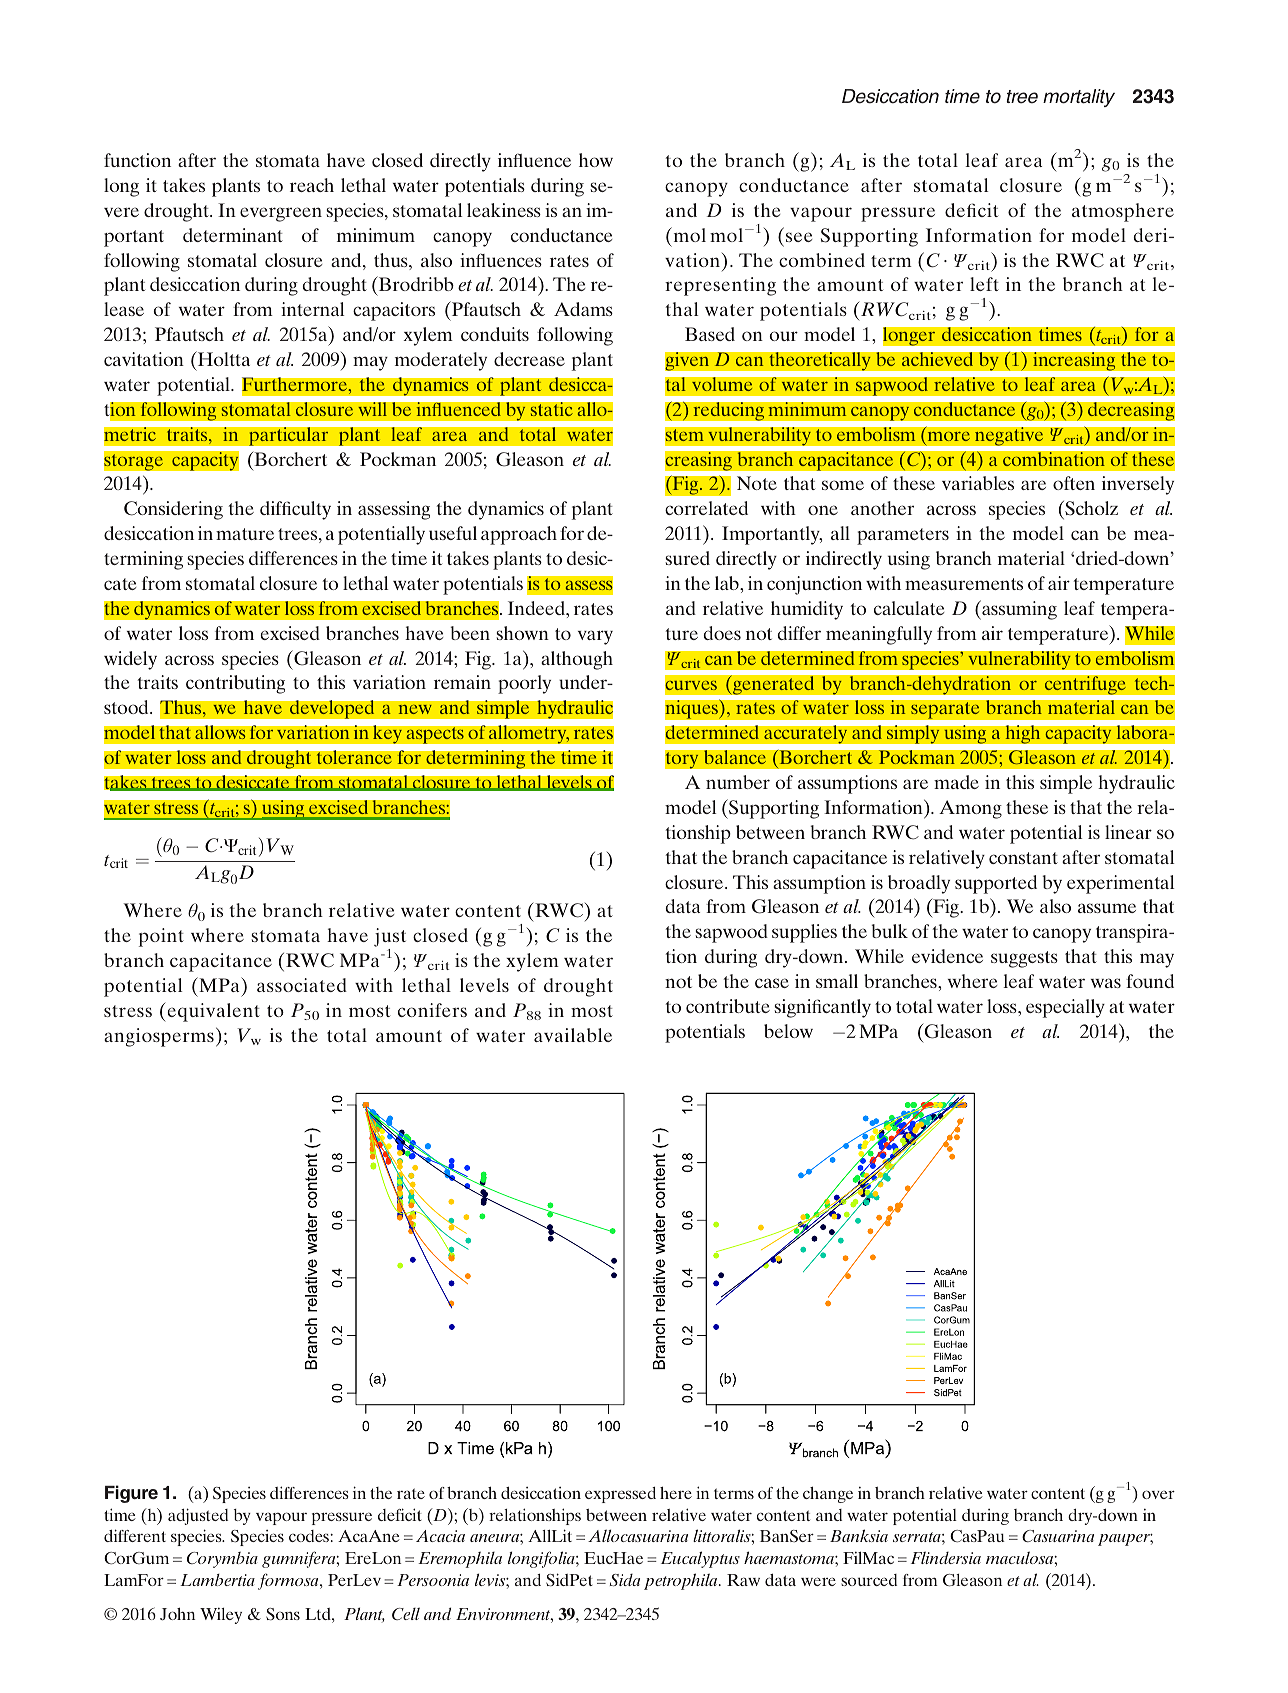 The image size is (1288, 1693). What do you see at coordinates (1023, 858) in the image?
I see `constant` at bounding box center [1023, 858].
